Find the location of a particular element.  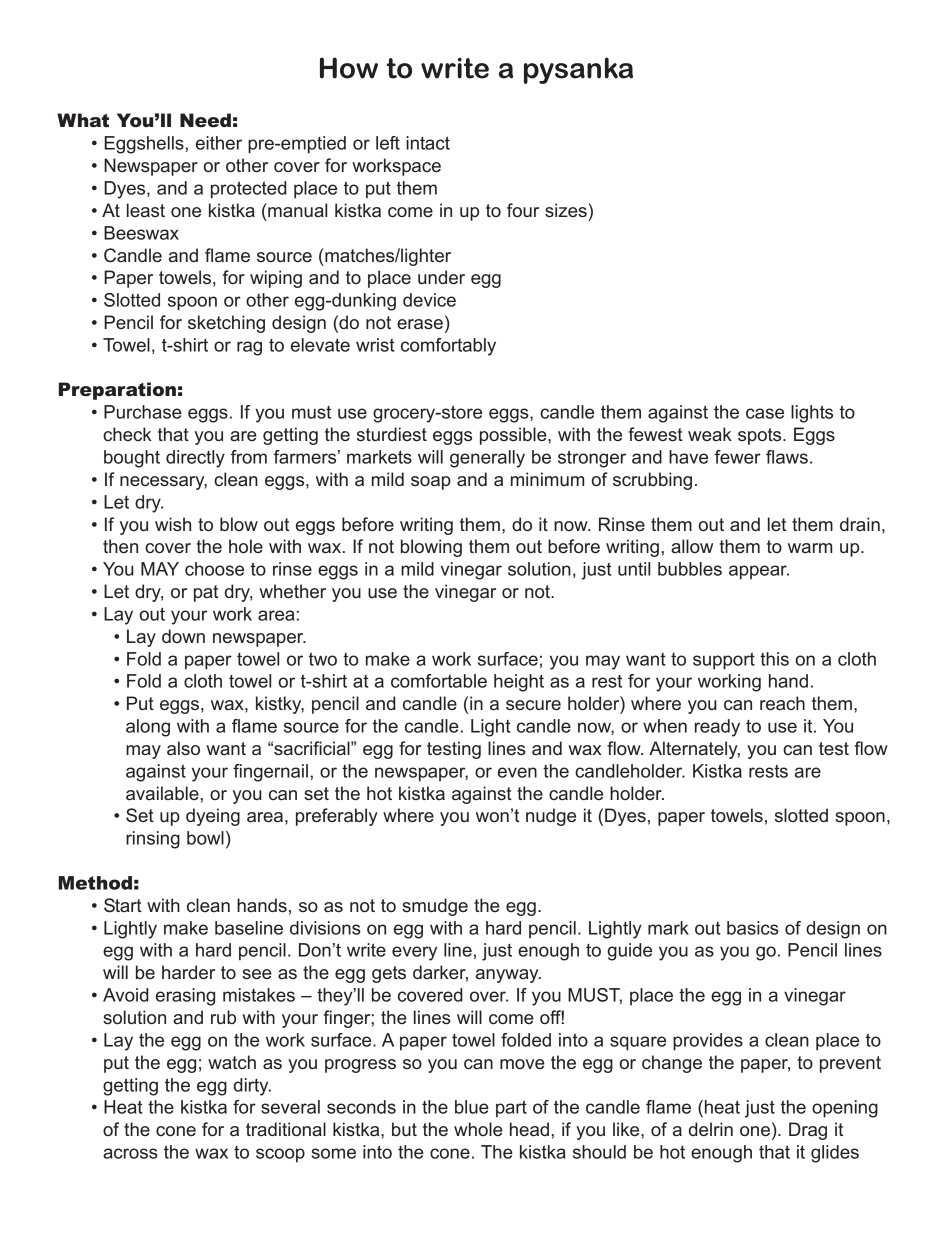

this is located at coordinates (774, 659).
